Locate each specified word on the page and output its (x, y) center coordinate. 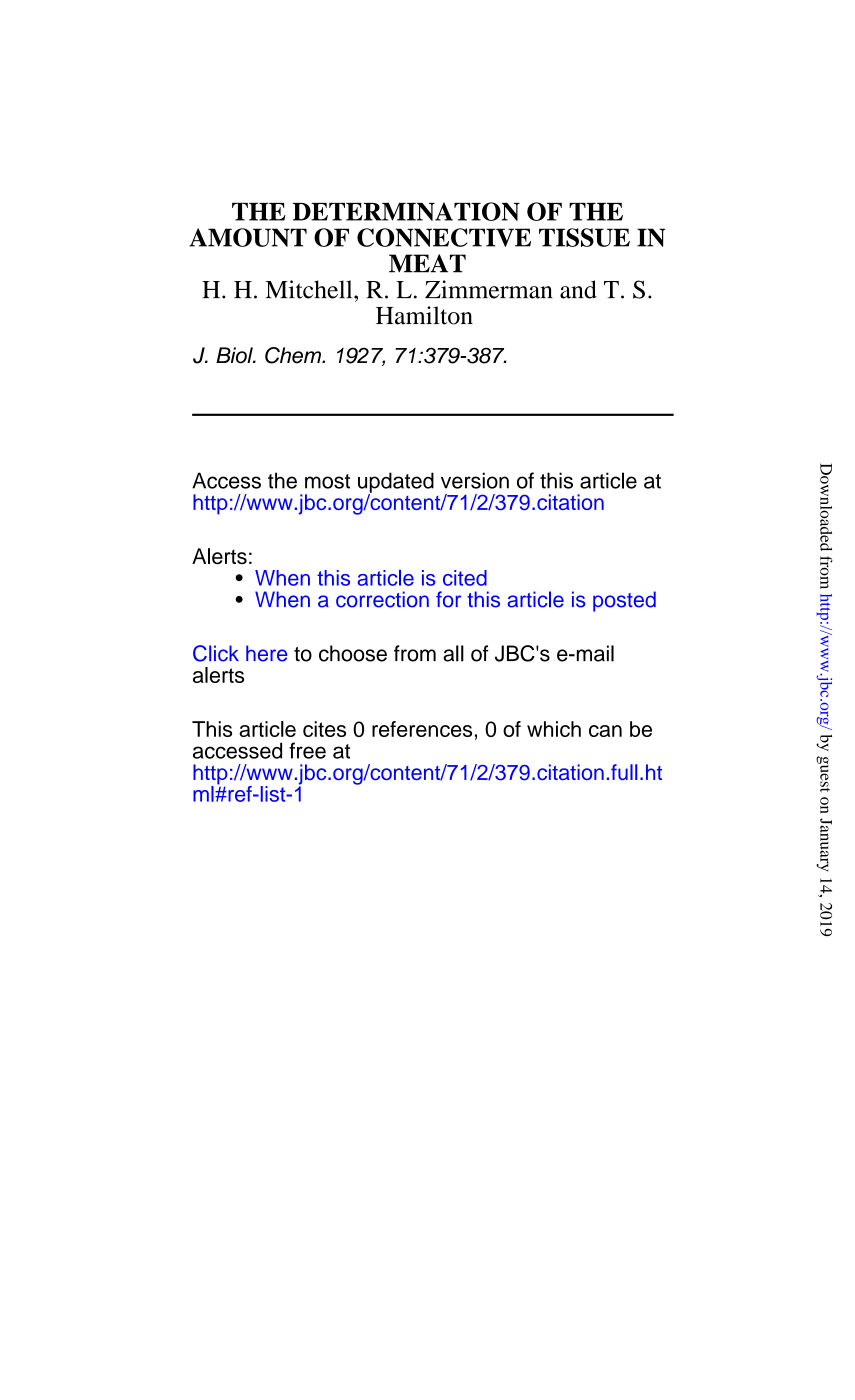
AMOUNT (248, 237)
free (307, 750)
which (554, 729)
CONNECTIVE (444, 237)
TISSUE (584, 237)
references (422, 729)
